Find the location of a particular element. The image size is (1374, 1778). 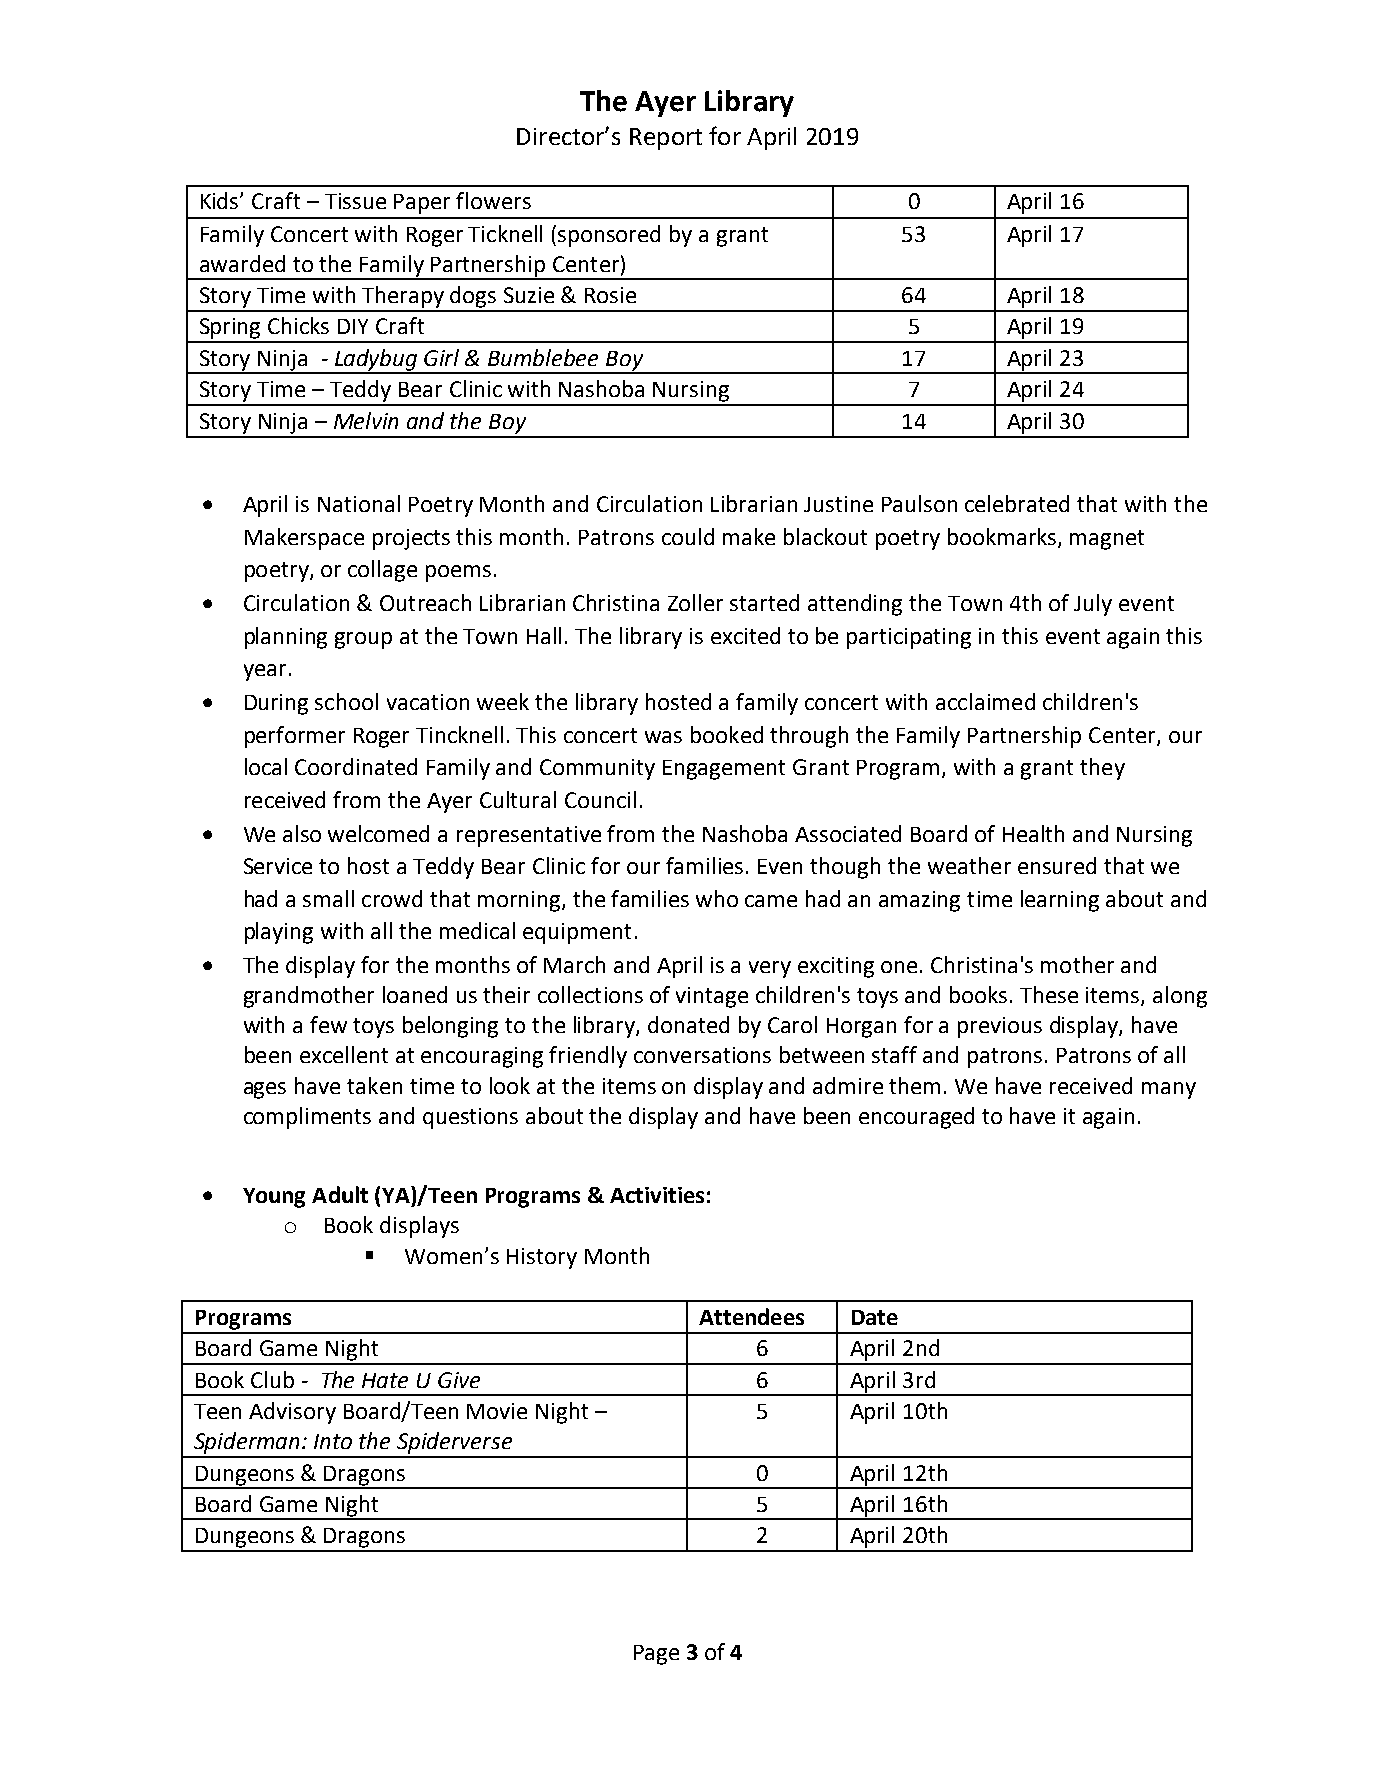

learning is located at coordinates (1060, 901).
